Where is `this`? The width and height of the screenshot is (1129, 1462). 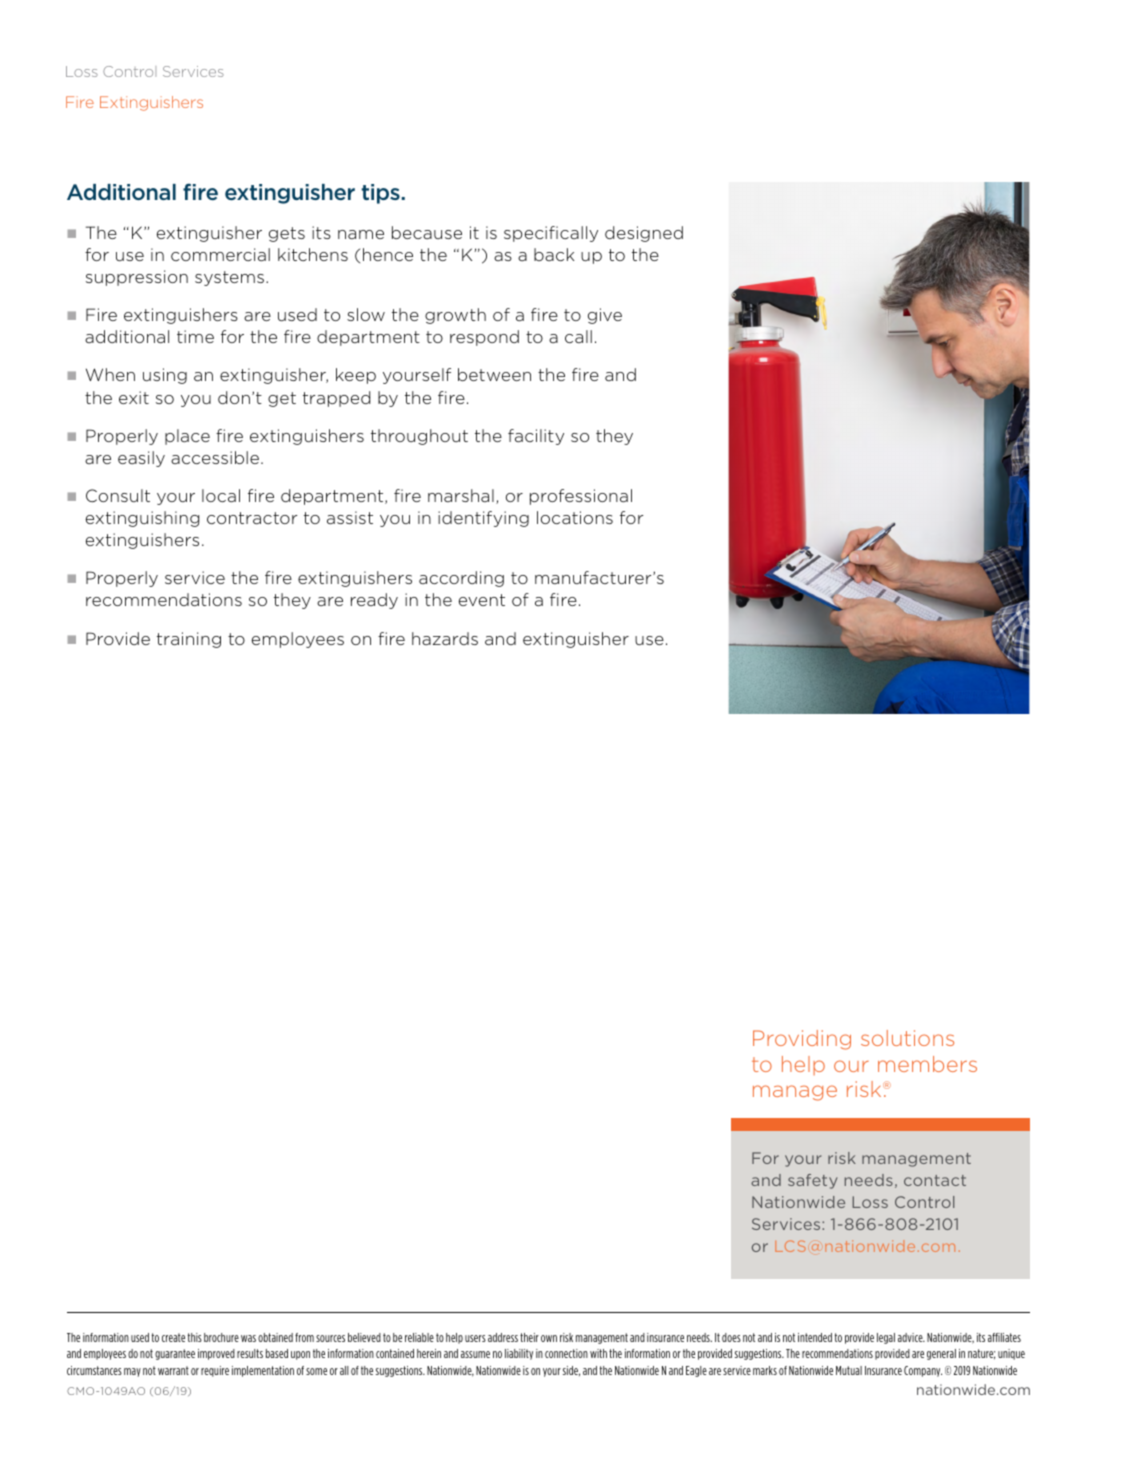 this is located at coordinates (195, 1337).
